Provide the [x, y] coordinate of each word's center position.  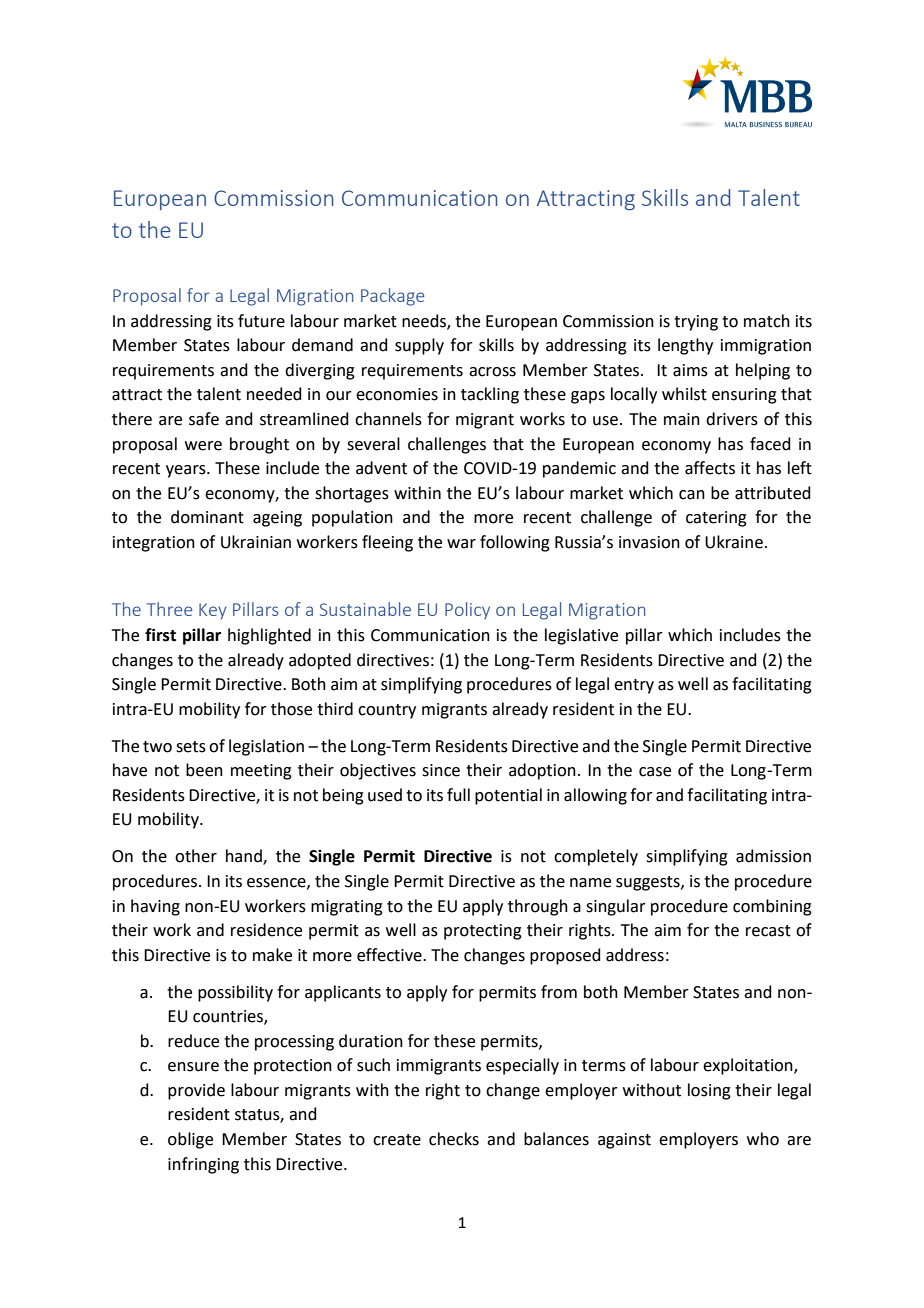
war [461, 544]
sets [191, 747]
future [261, 321]
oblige [190, 1140]
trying [696, 323]
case [655, 772]
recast [768, 931]
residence [266, 930]
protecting [483, 932]
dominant [207, 517]
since [441, 770]
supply [419, 346]
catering [716, 519]
